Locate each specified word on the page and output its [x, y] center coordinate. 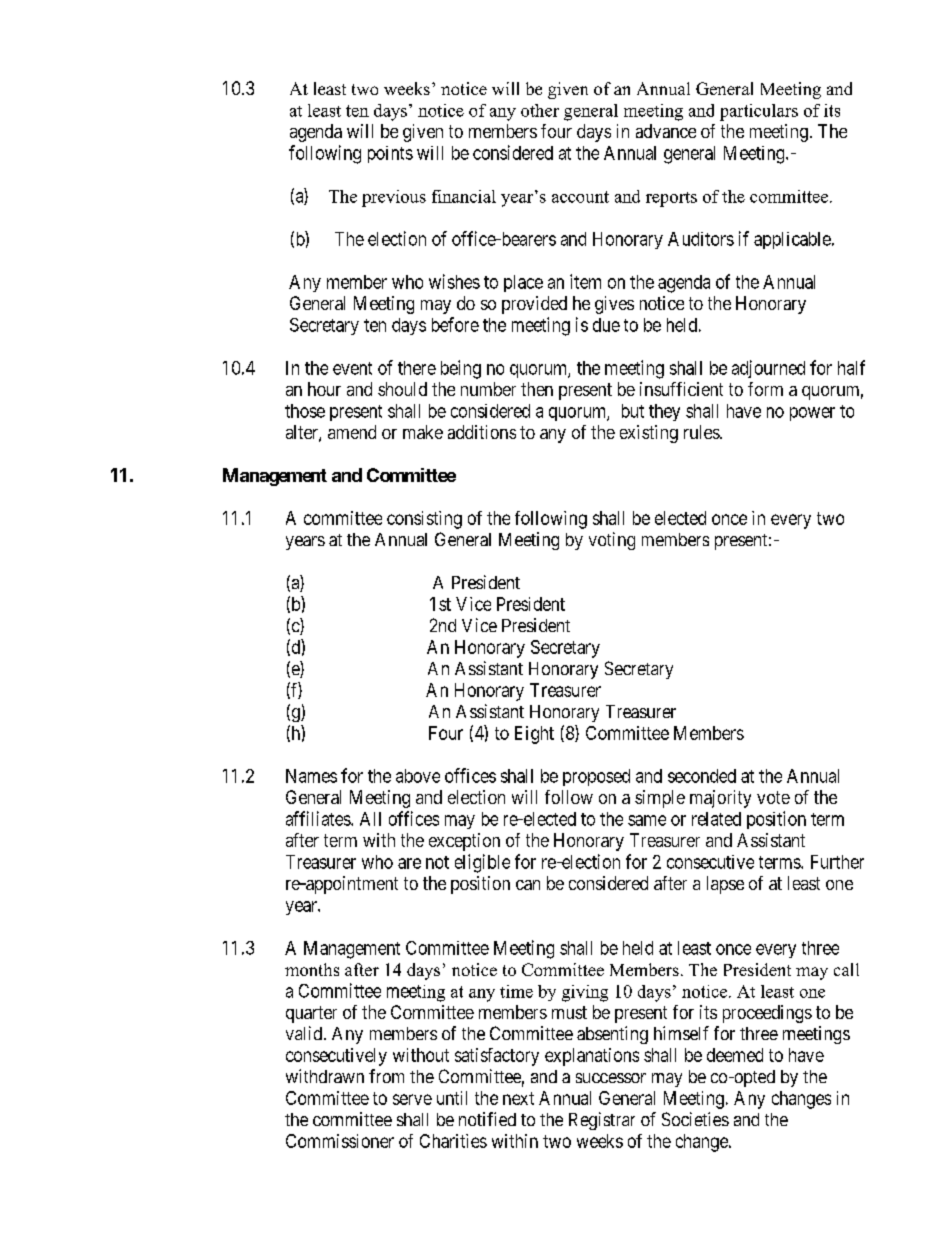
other [540, 110]
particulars [759, 112]
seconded [702, 776]
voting [612, 541]
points [390, 154]
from [386, 1076]
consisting [424, 520]
